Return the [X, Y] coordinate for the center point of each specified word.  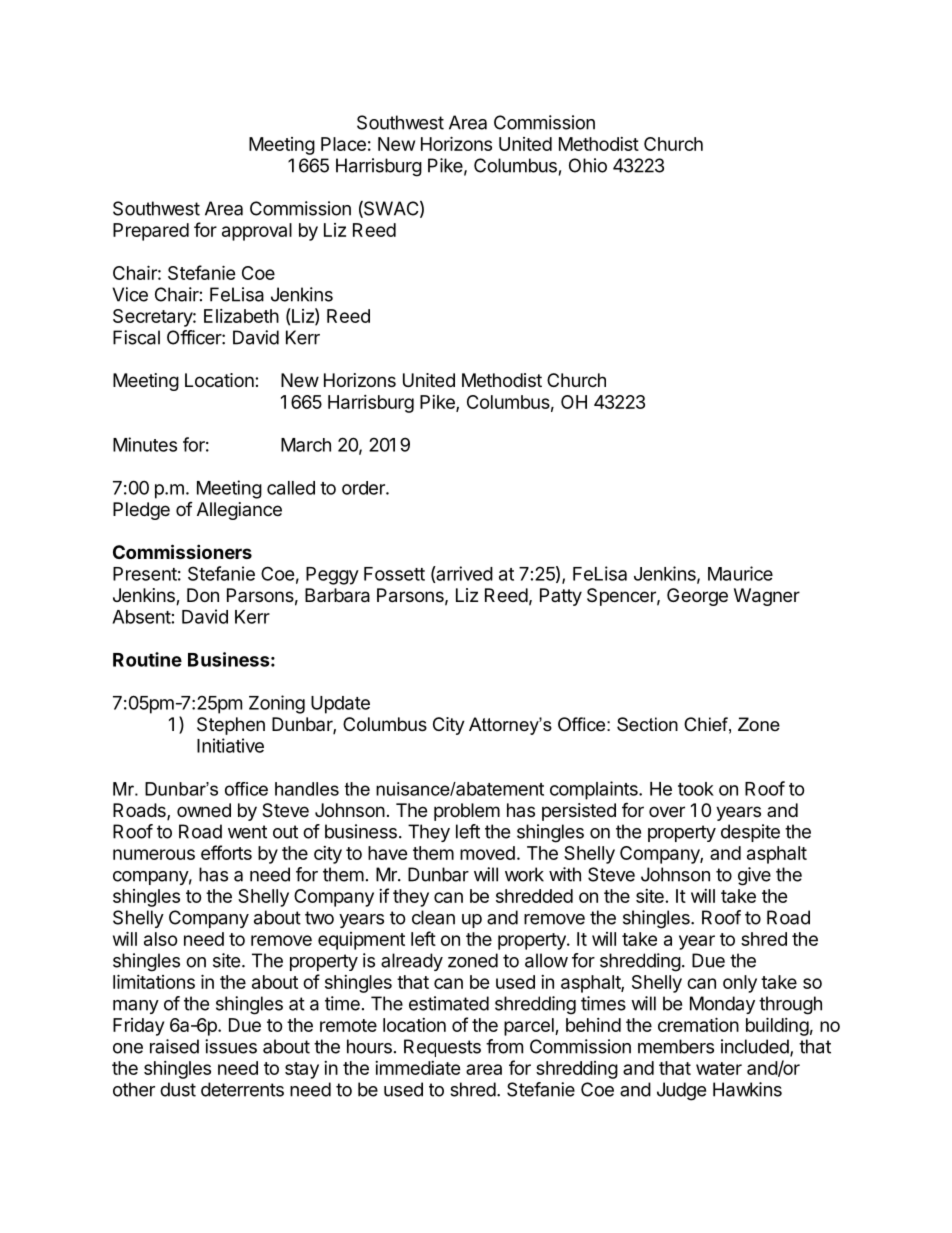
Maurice [740, 573]
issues [231, 1046]
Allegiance [239, 511]
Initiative [230, 745]
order [364, 488]
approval [257, 232]
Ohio [588, 165]
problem [467, 812]
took [696, 789]
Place [343, 144]
